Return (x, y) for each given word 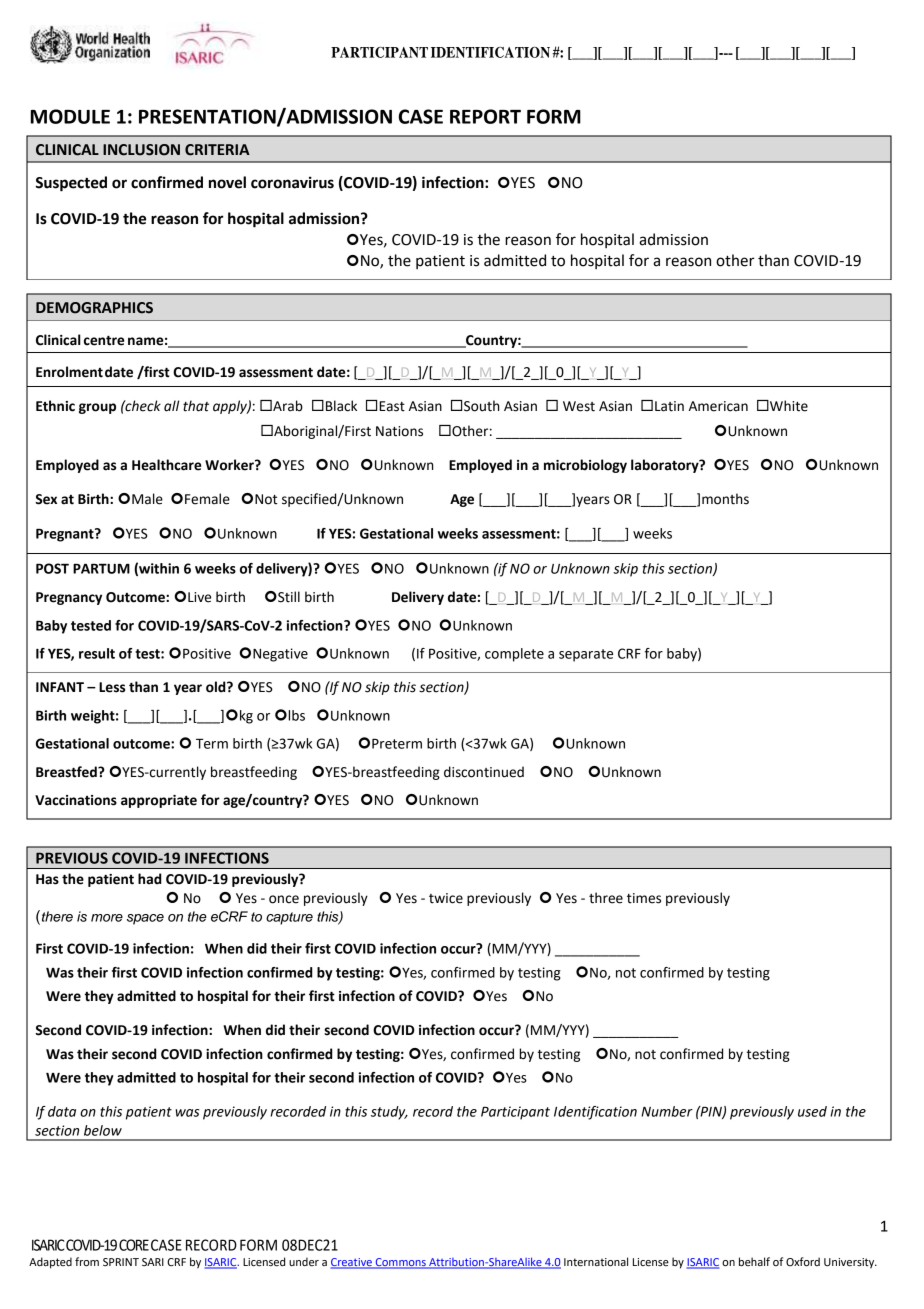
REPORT (485, 116)
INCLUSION (141, 150)
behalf (754, 1261)
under (304, 1261)
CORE (134, 1245)
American (718, 406)
